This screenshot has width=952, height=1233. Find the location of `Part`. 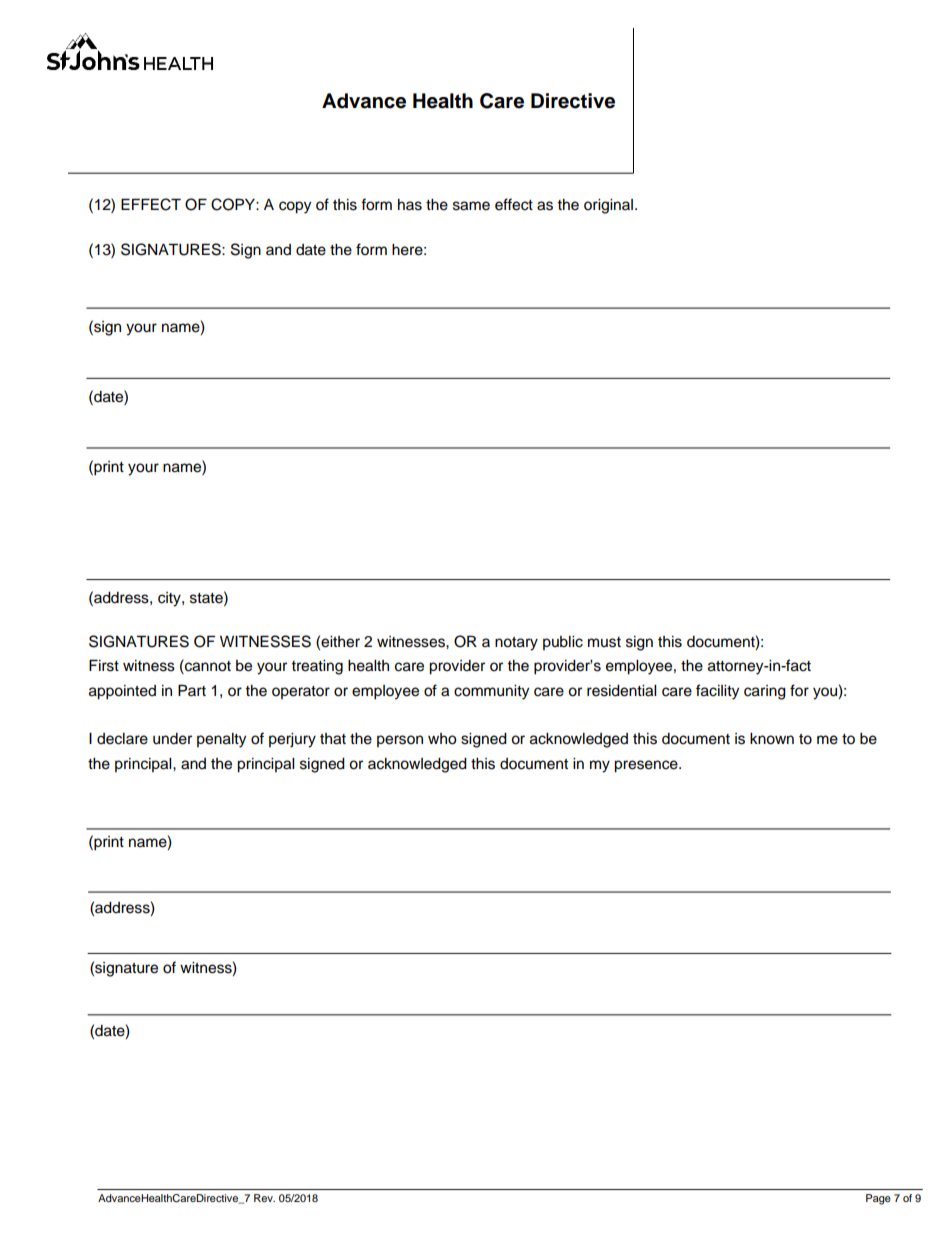

Part is located at coordinates (192, 690).
